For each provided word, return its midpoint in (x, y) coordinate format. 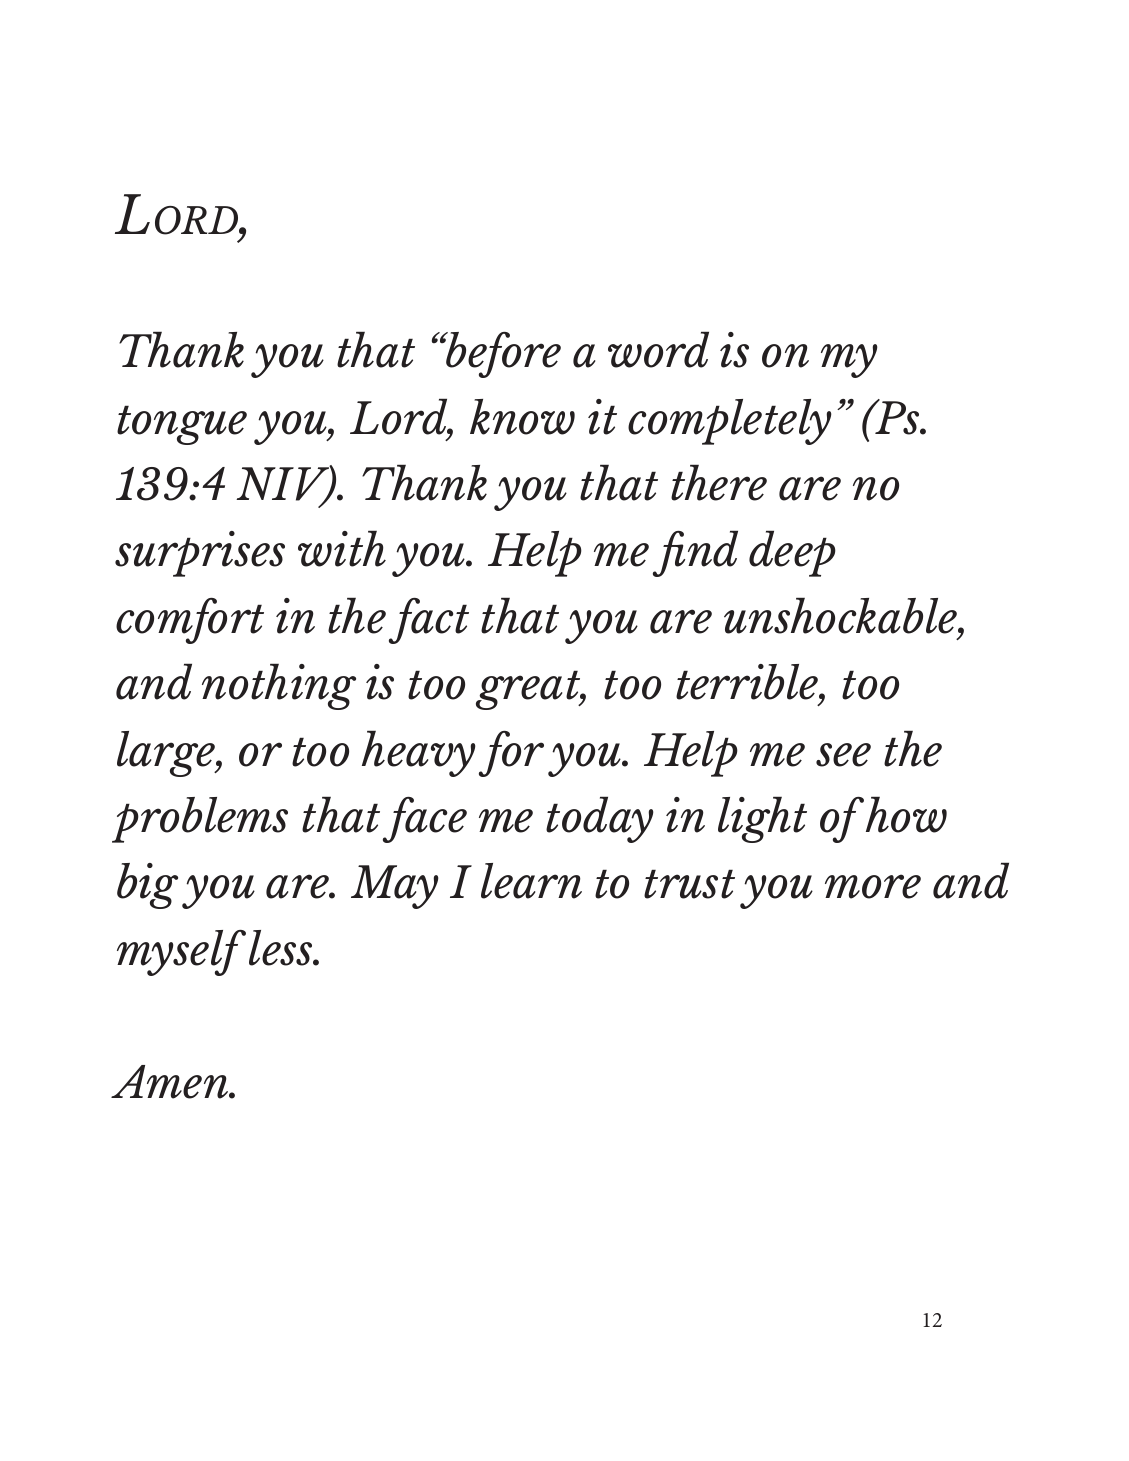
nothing (279, 686)
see (843, 755)
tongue (182, 425)
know (522, 417)
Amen (171, 1082)
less (282, 948)
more (873, 886)
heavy (419, 753)
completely (730, 422)
